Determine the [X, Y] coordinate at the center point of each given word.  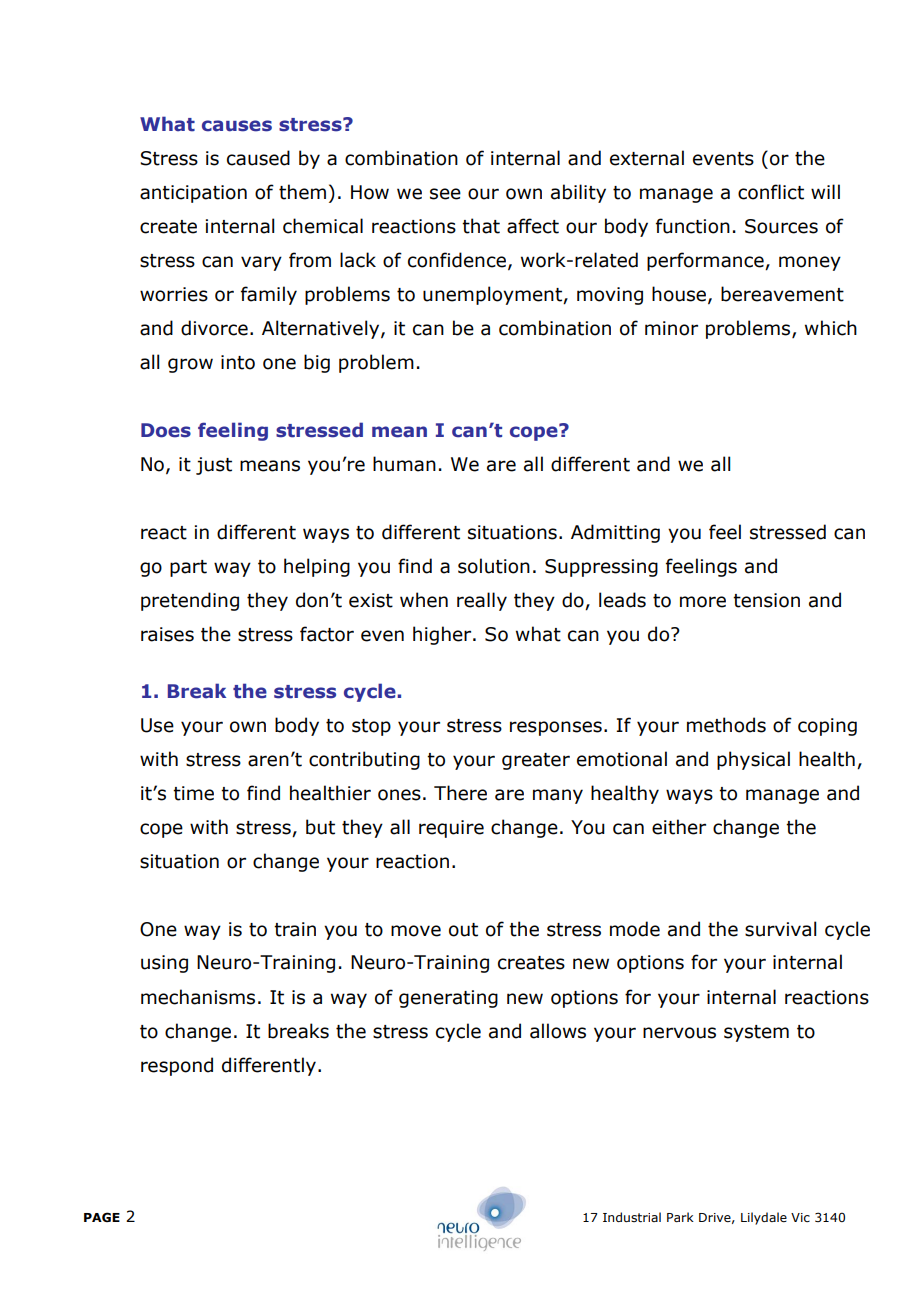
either [679, 827]
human [404, 464]
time [193, 793]
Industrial [632, 1217]
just [214, 466]
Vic [800, 1217]
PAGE [102, 1217]
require [451, 829]
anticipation [193, 194]
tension [766, 600]
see [445, 194]
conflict [771, 192]
